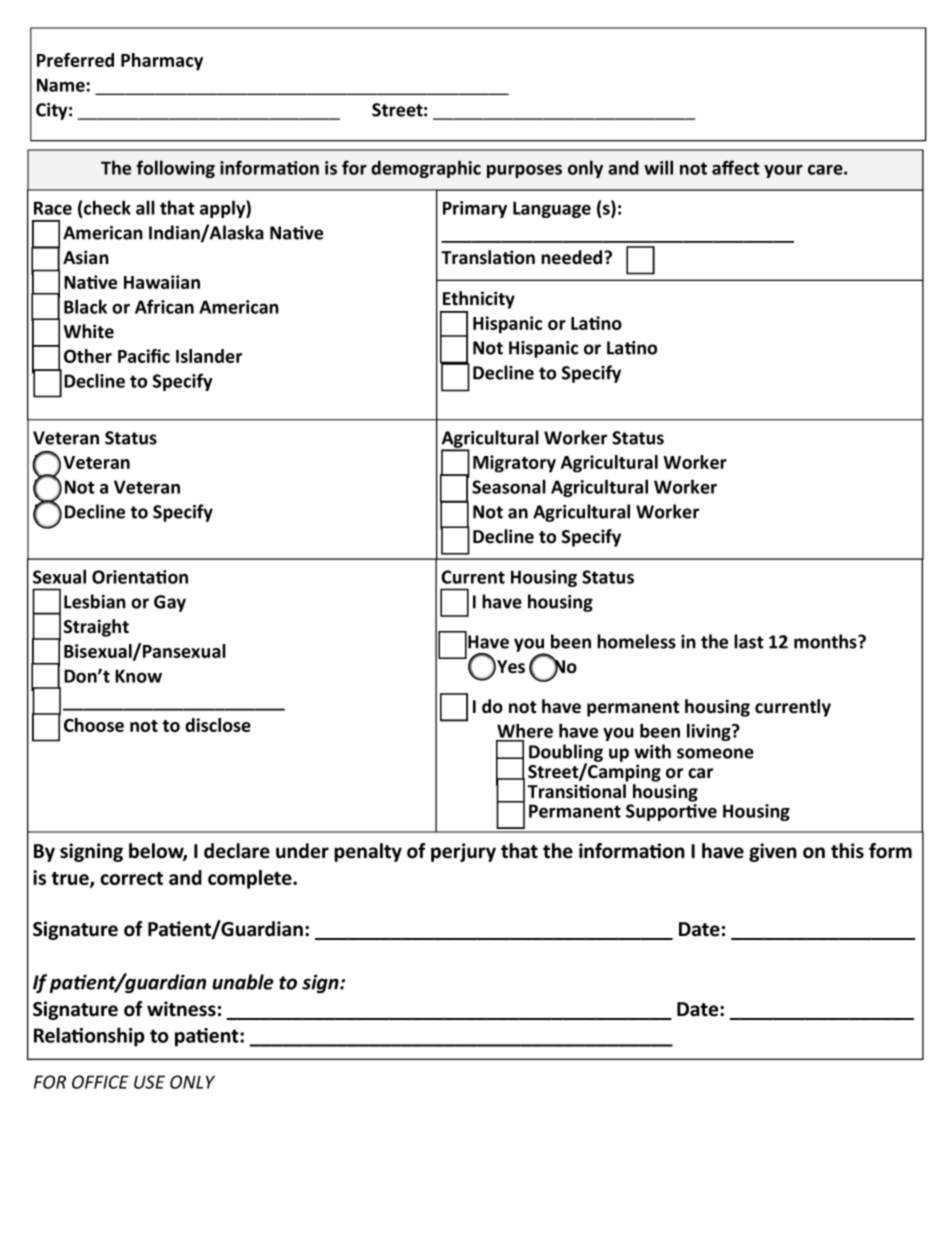  Describe the element at coordinates (736, 167) in the page. I see `affect` at that location.
